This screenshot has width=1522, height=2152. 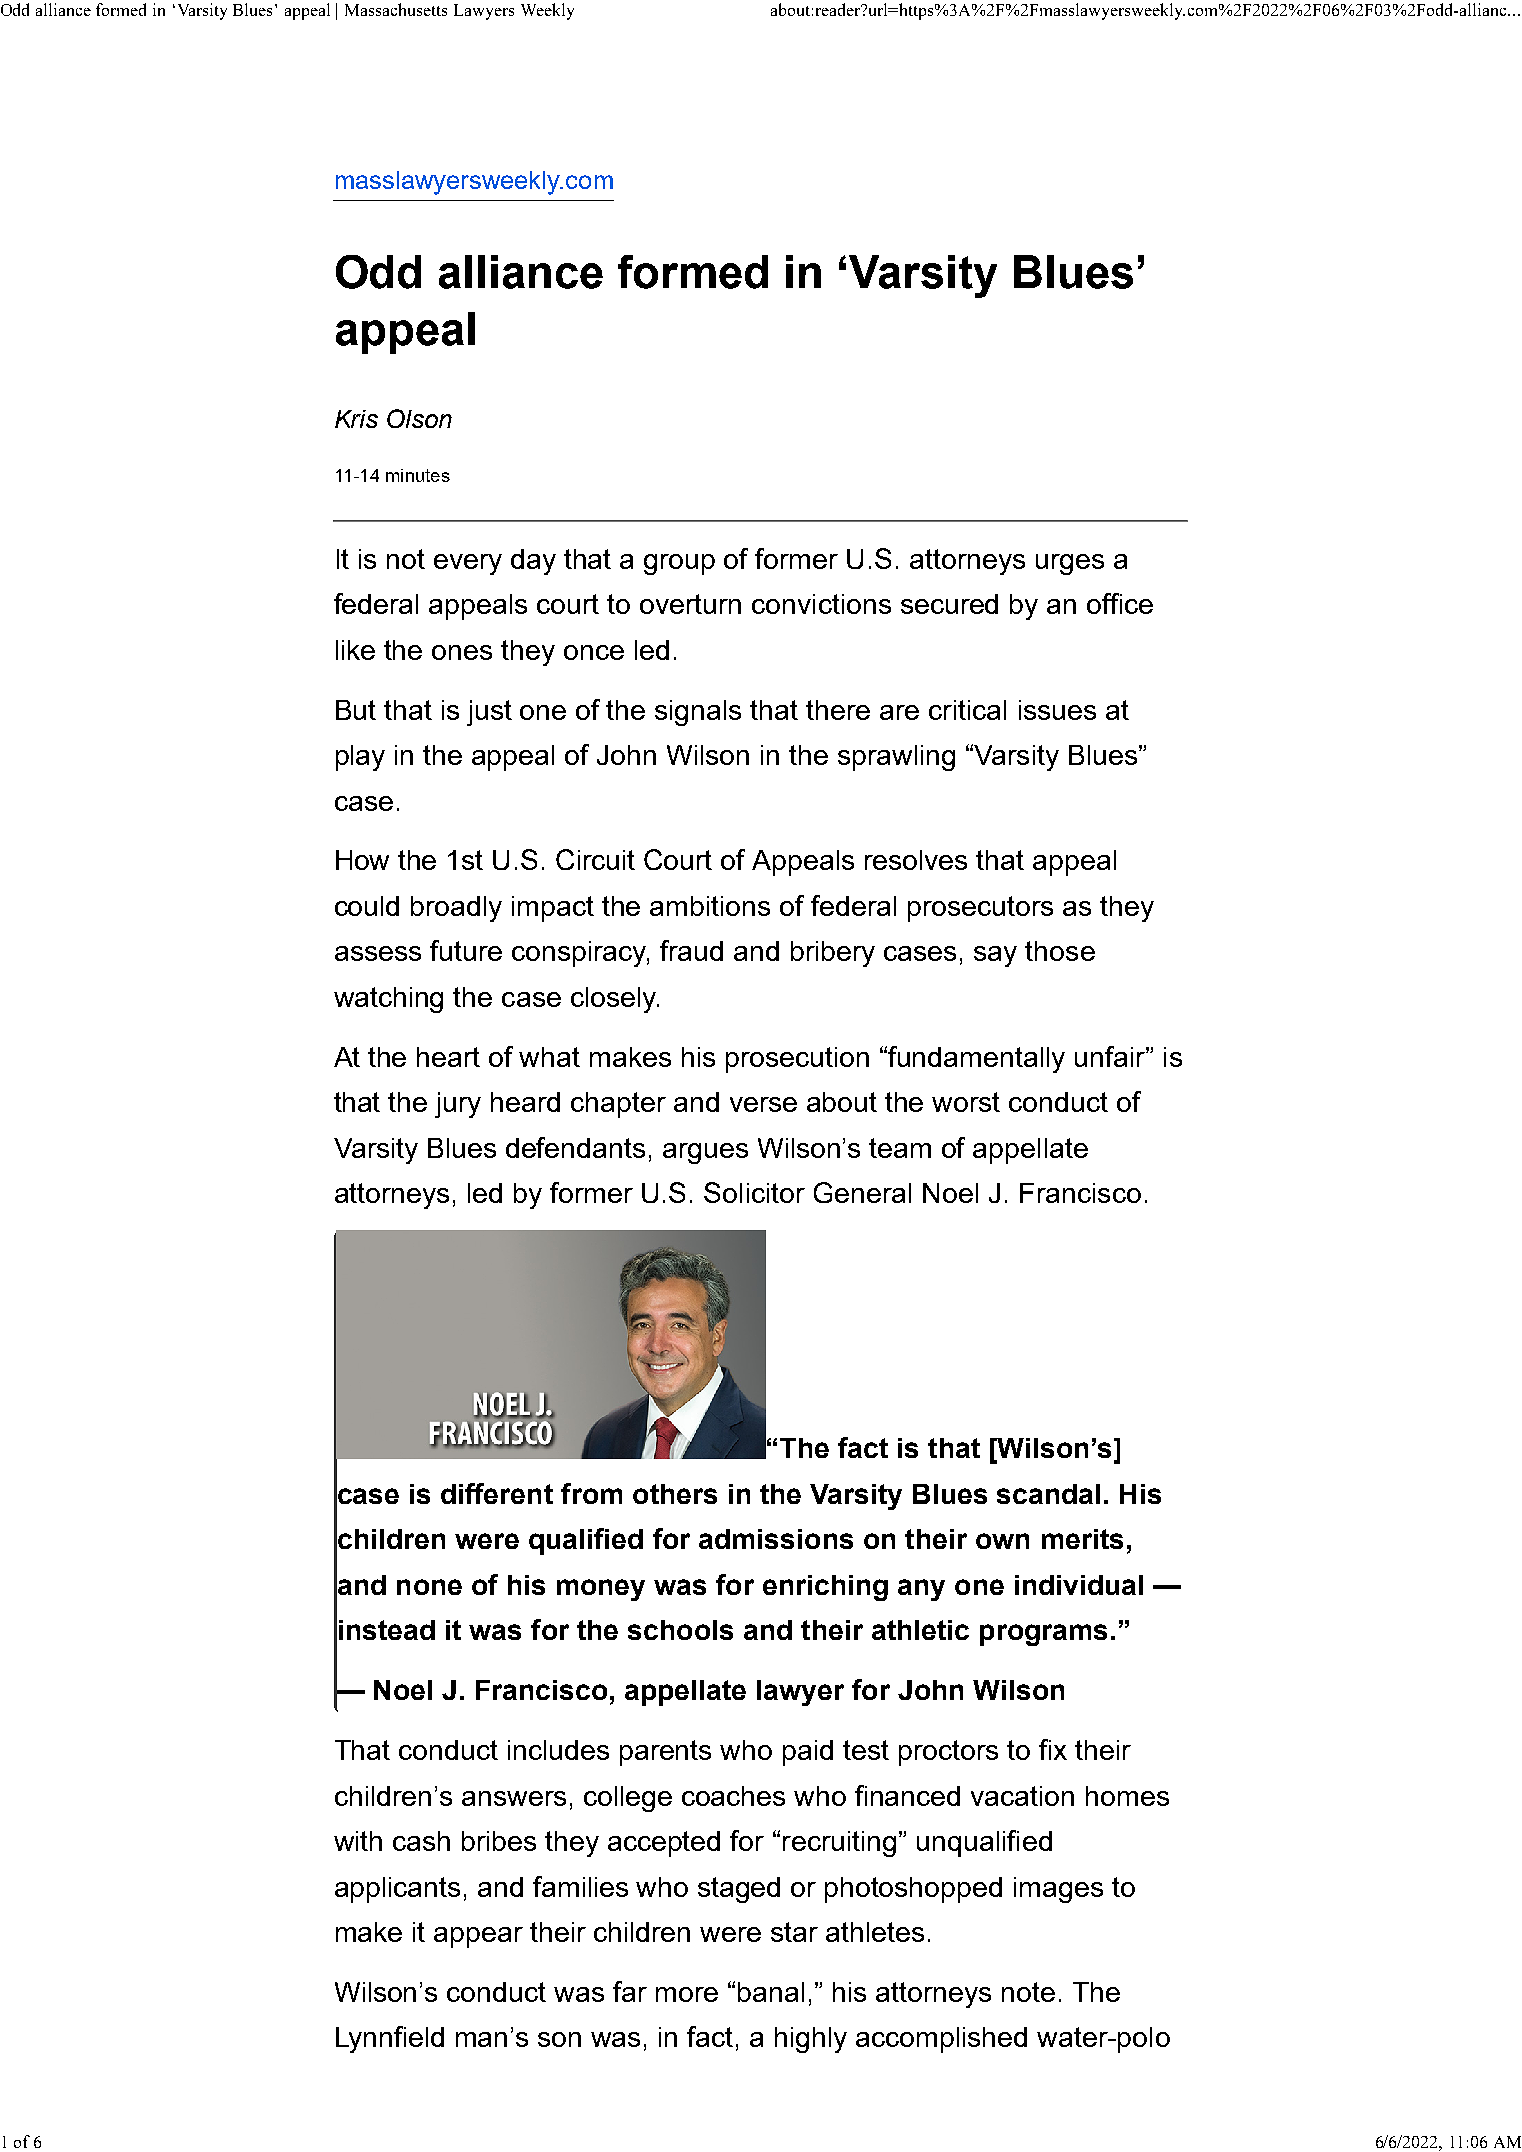 I want to click on heart, so click(x=448, y=1057).
